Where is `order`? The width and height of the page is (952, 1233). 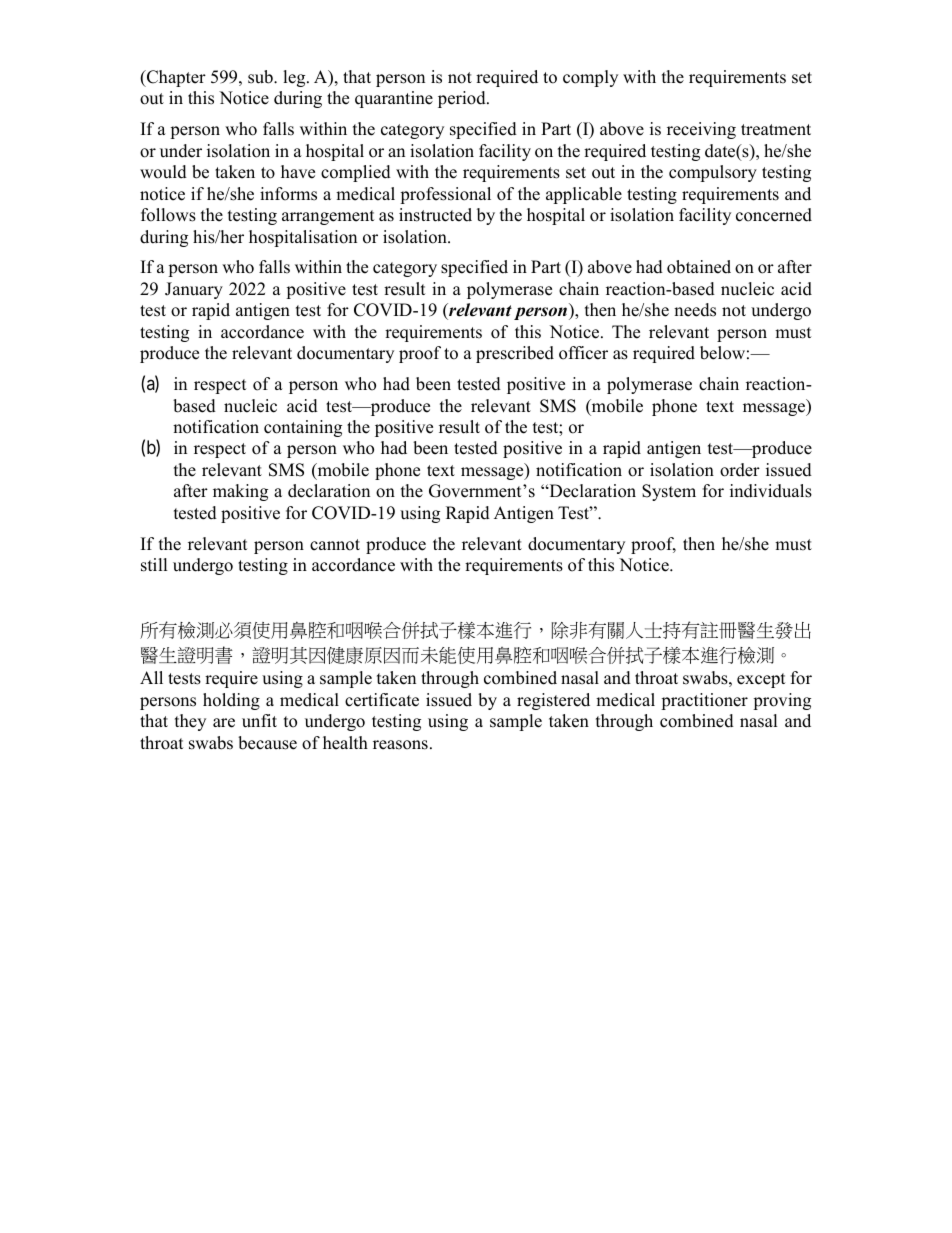 order is located at coordinates (740, 470).
